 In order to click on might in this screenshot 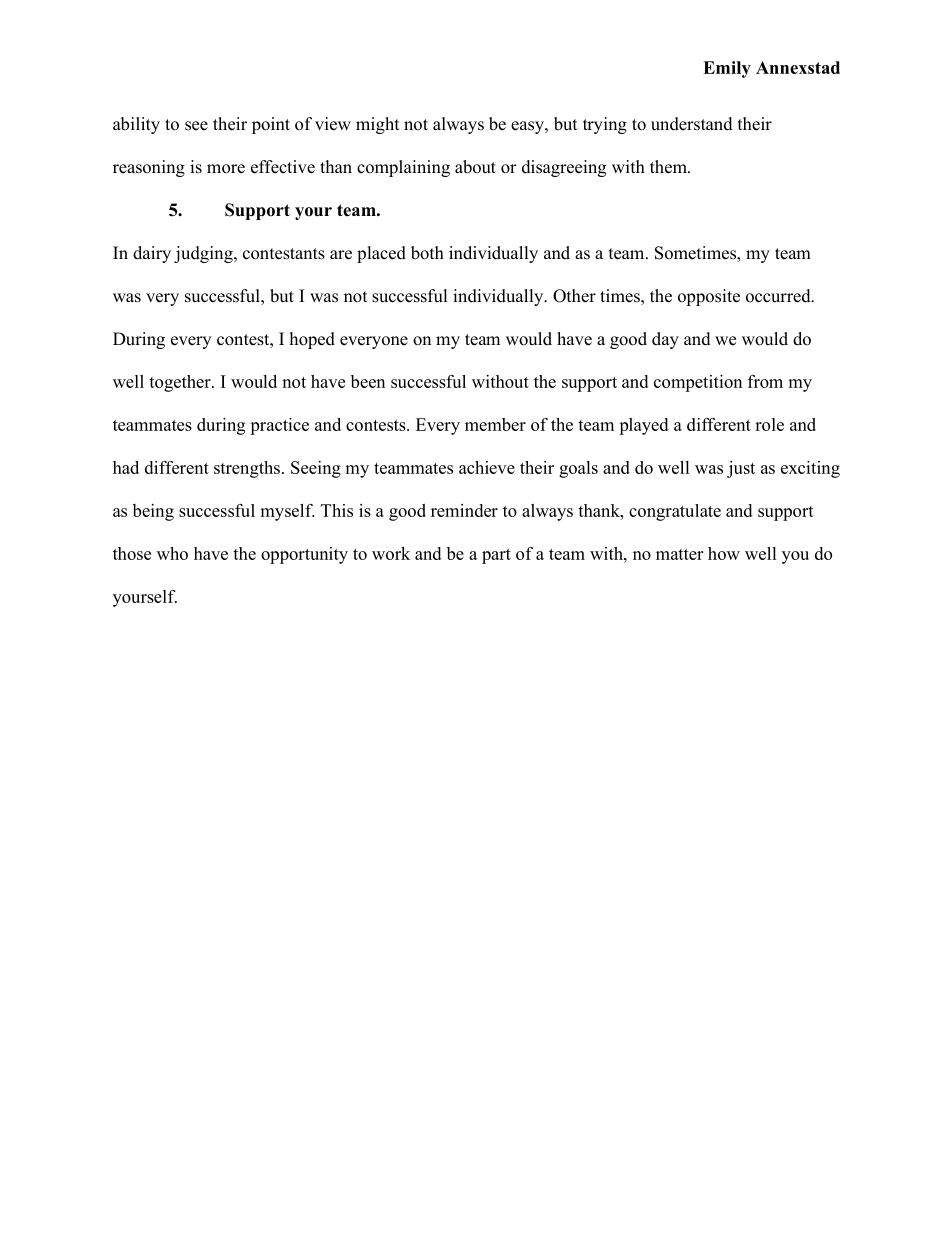, I will do `click(377, 125)`.
